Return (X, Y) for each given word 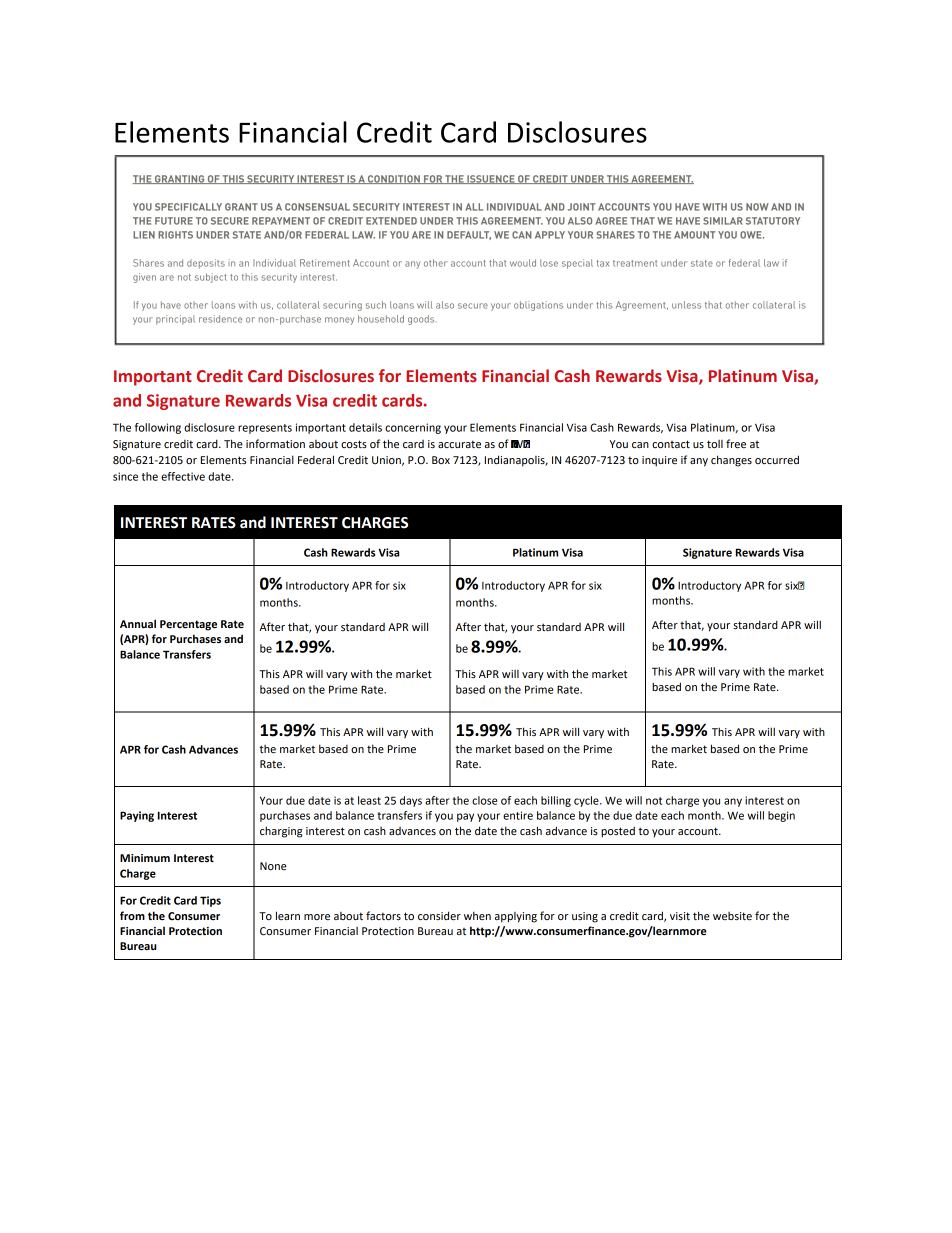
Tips (210, 901)
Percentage (188, 625)
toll (715, 444)
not (654, 801)
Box (441, 460)
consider (439, 916)
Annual (138, 623)
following (158, 428)
